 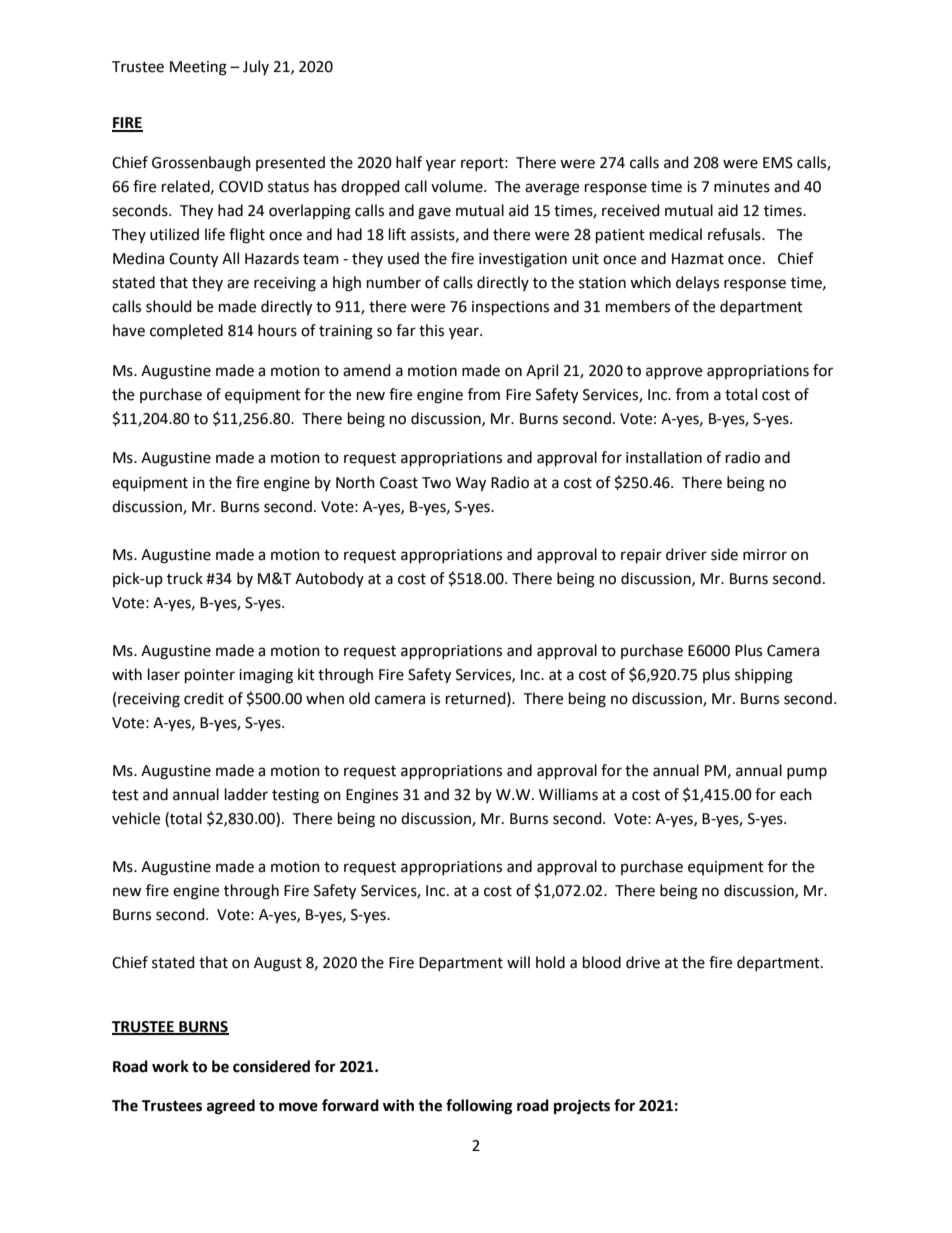 What do you see at coordinates (471, 484) in the page?
I see `Way` at bounding box center [471, 484].
